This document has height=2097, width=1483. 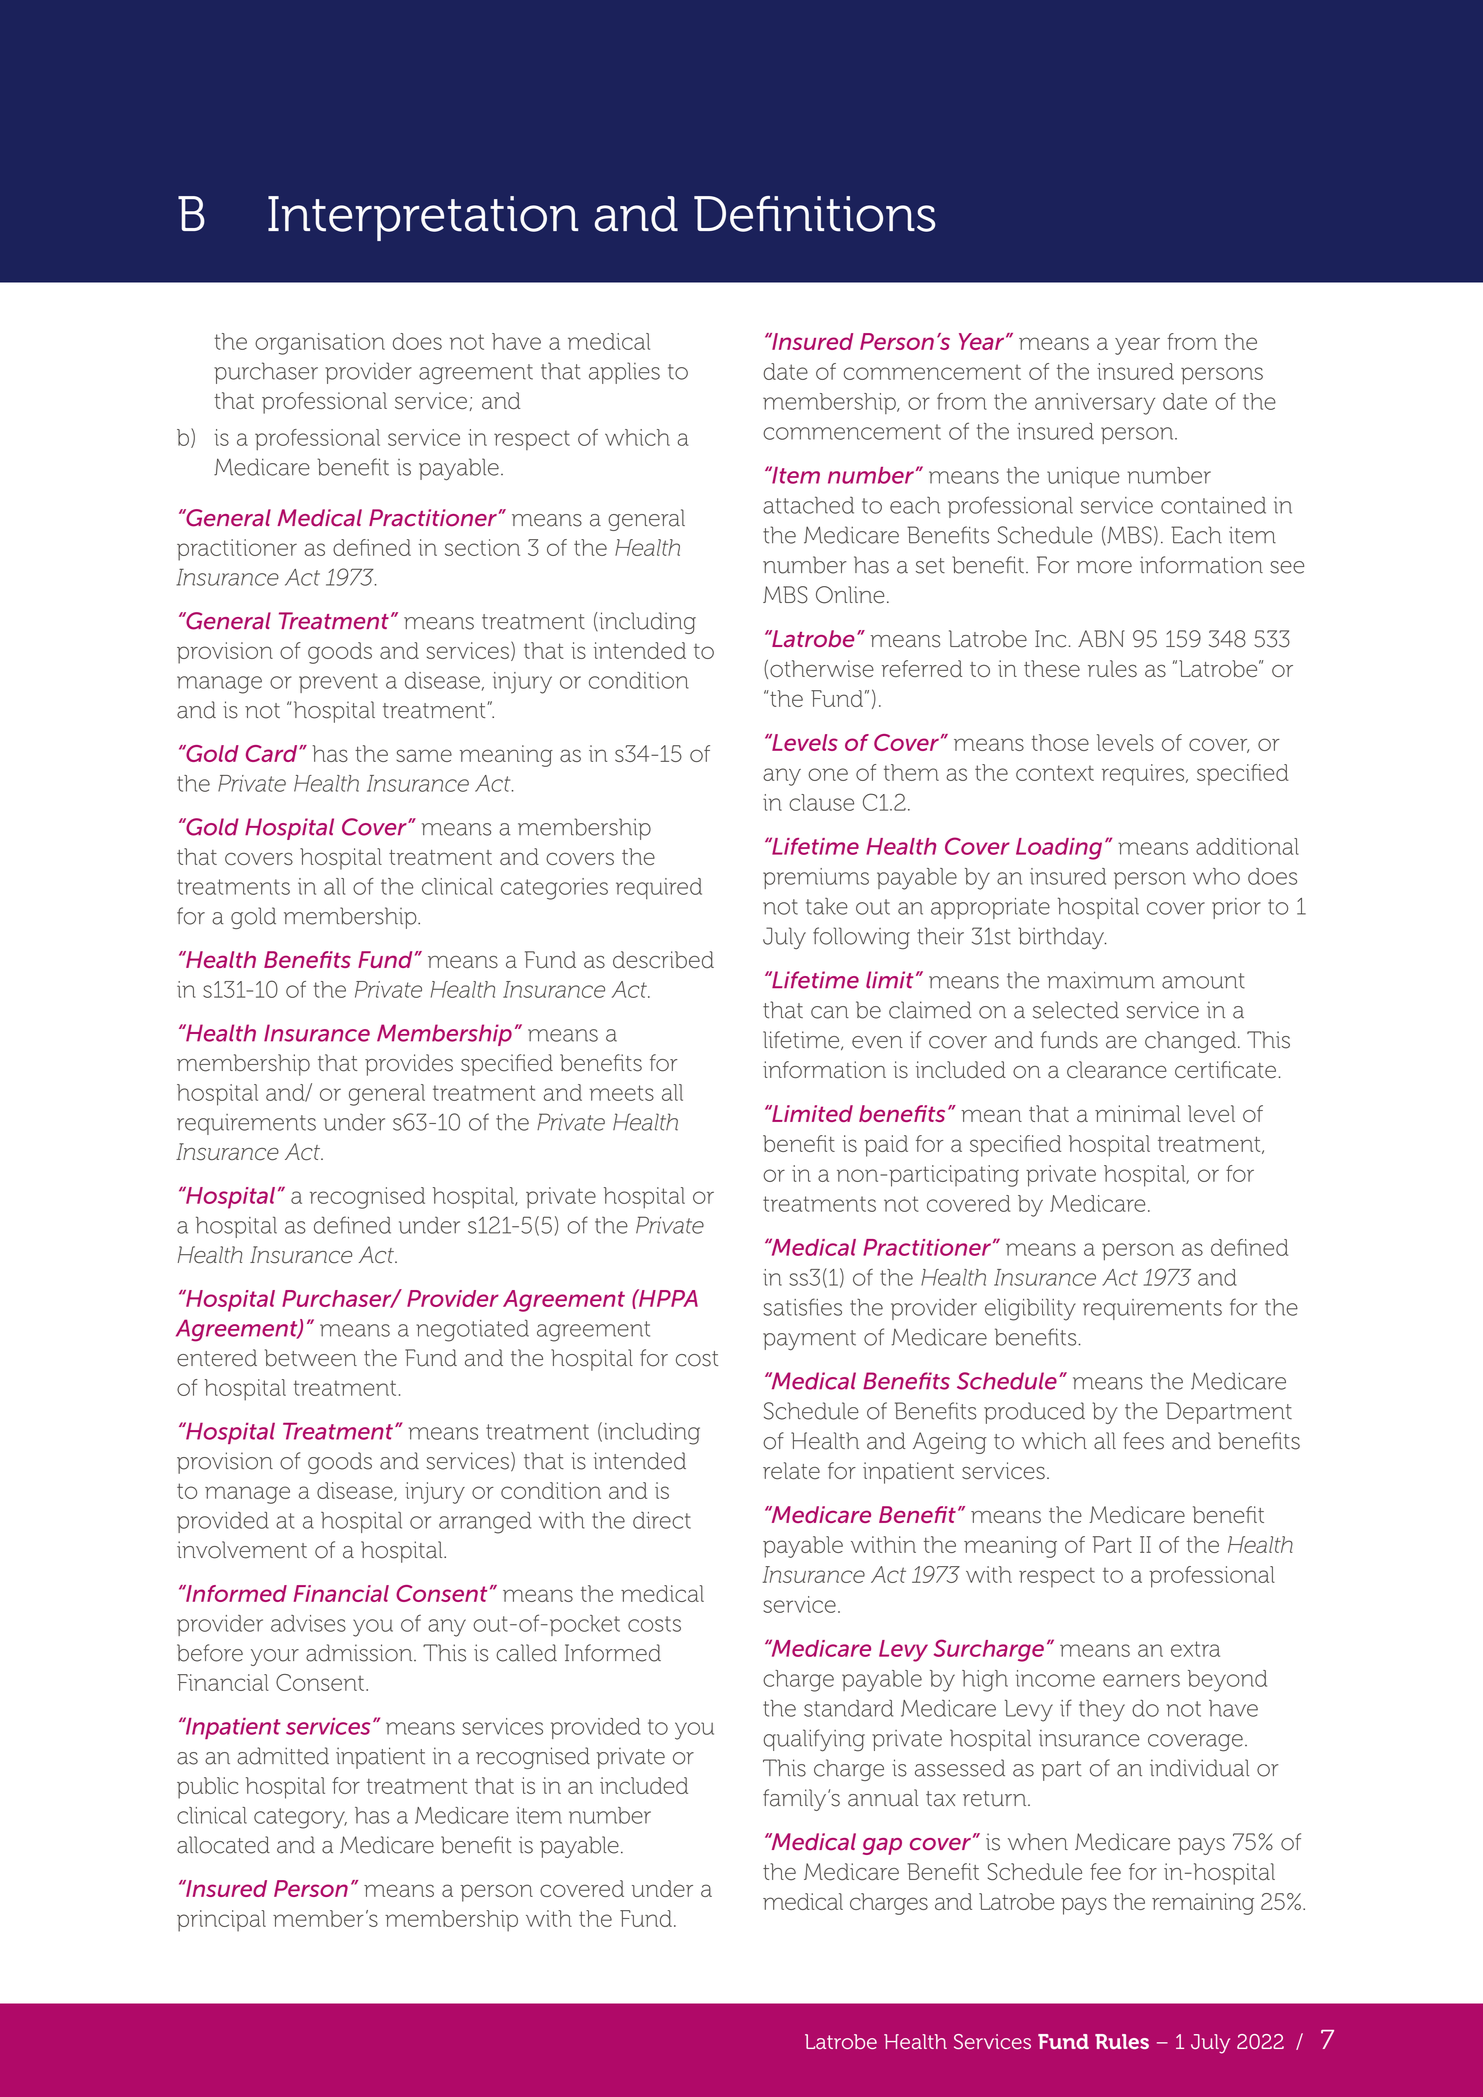 What do you see at coordinates (1095, 404) in the document?
I see `anniversary` at bounding box center [1095, 404].
